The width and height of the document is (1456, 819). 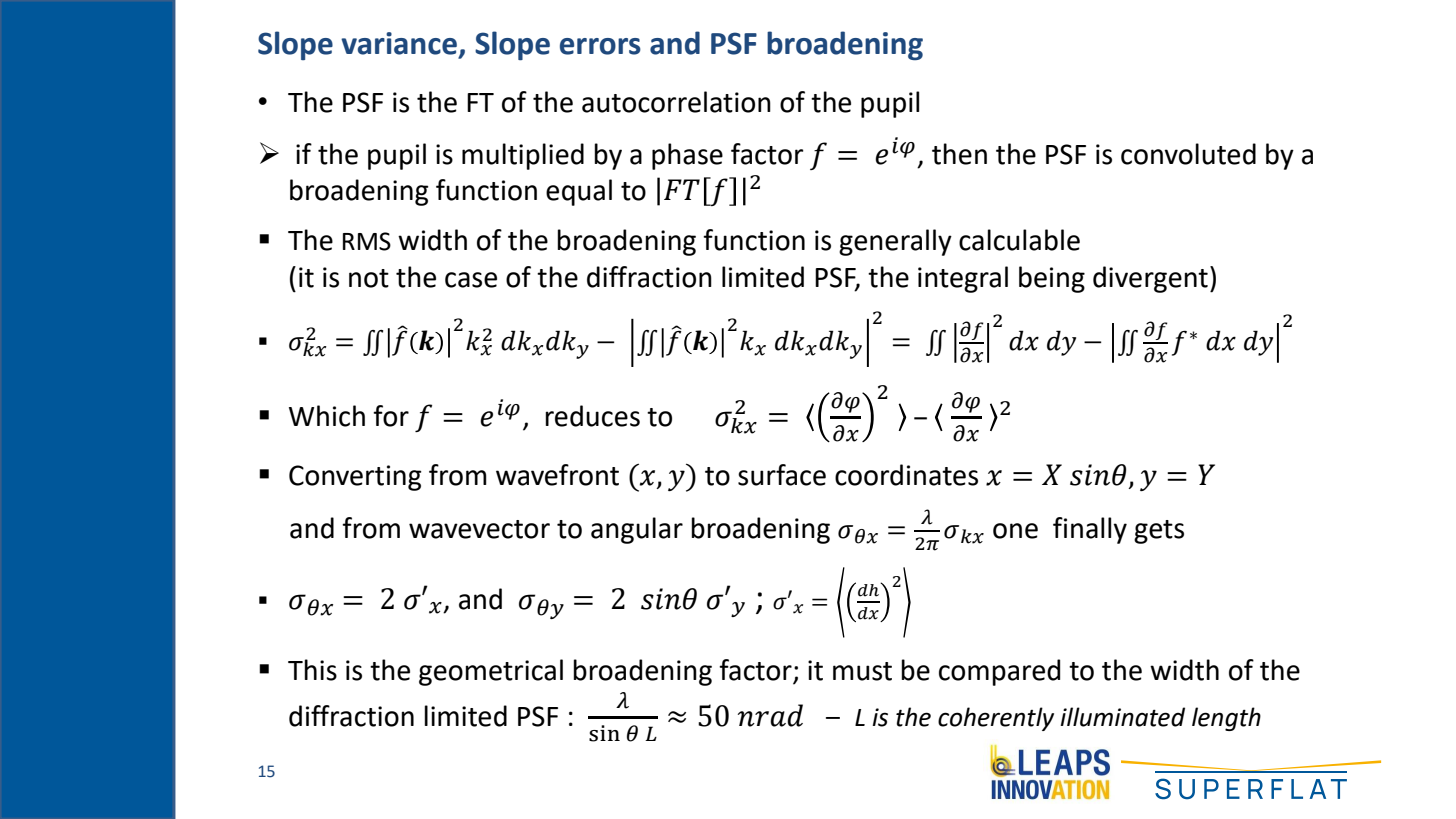 I want to click on geometrical, so click(x=491, y=672).
